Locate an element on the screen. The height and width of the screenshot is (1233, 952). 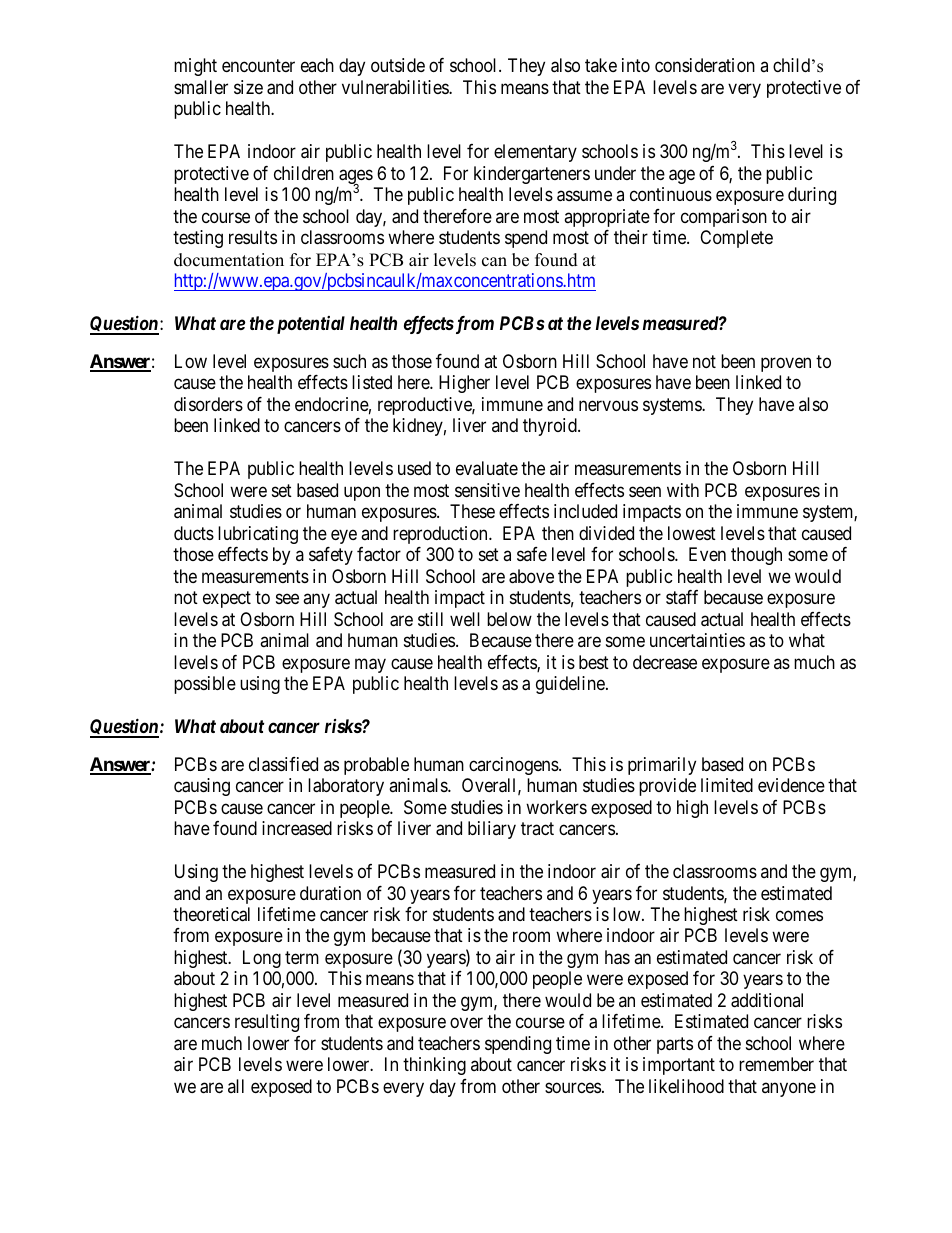
resulting is located at coordinates (267, 1023).
